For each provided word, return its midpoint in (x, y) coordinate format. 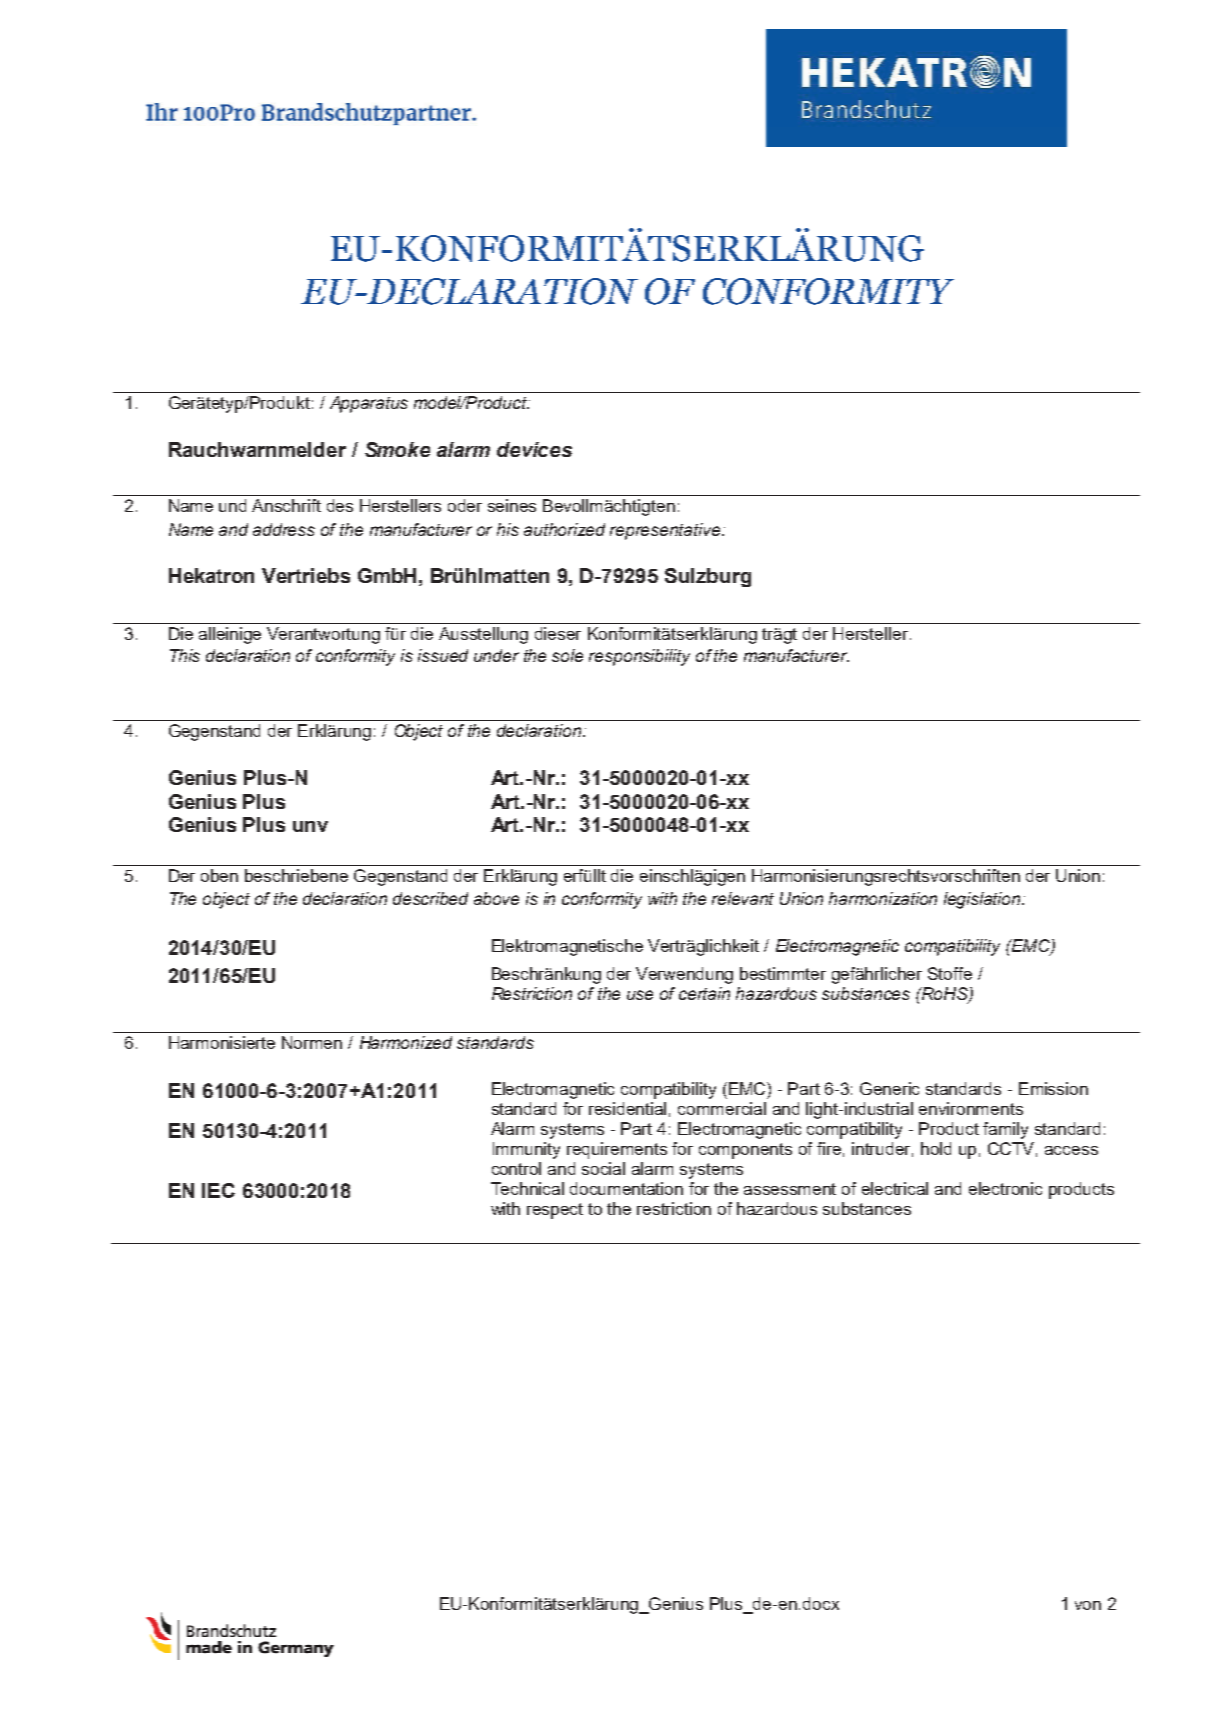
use (640, 995)
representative (666, 531)
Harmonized (406, 1042)
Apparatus (369, 404)
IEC (218, 1190)
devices (534, 449)
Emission (1053, 1088)
